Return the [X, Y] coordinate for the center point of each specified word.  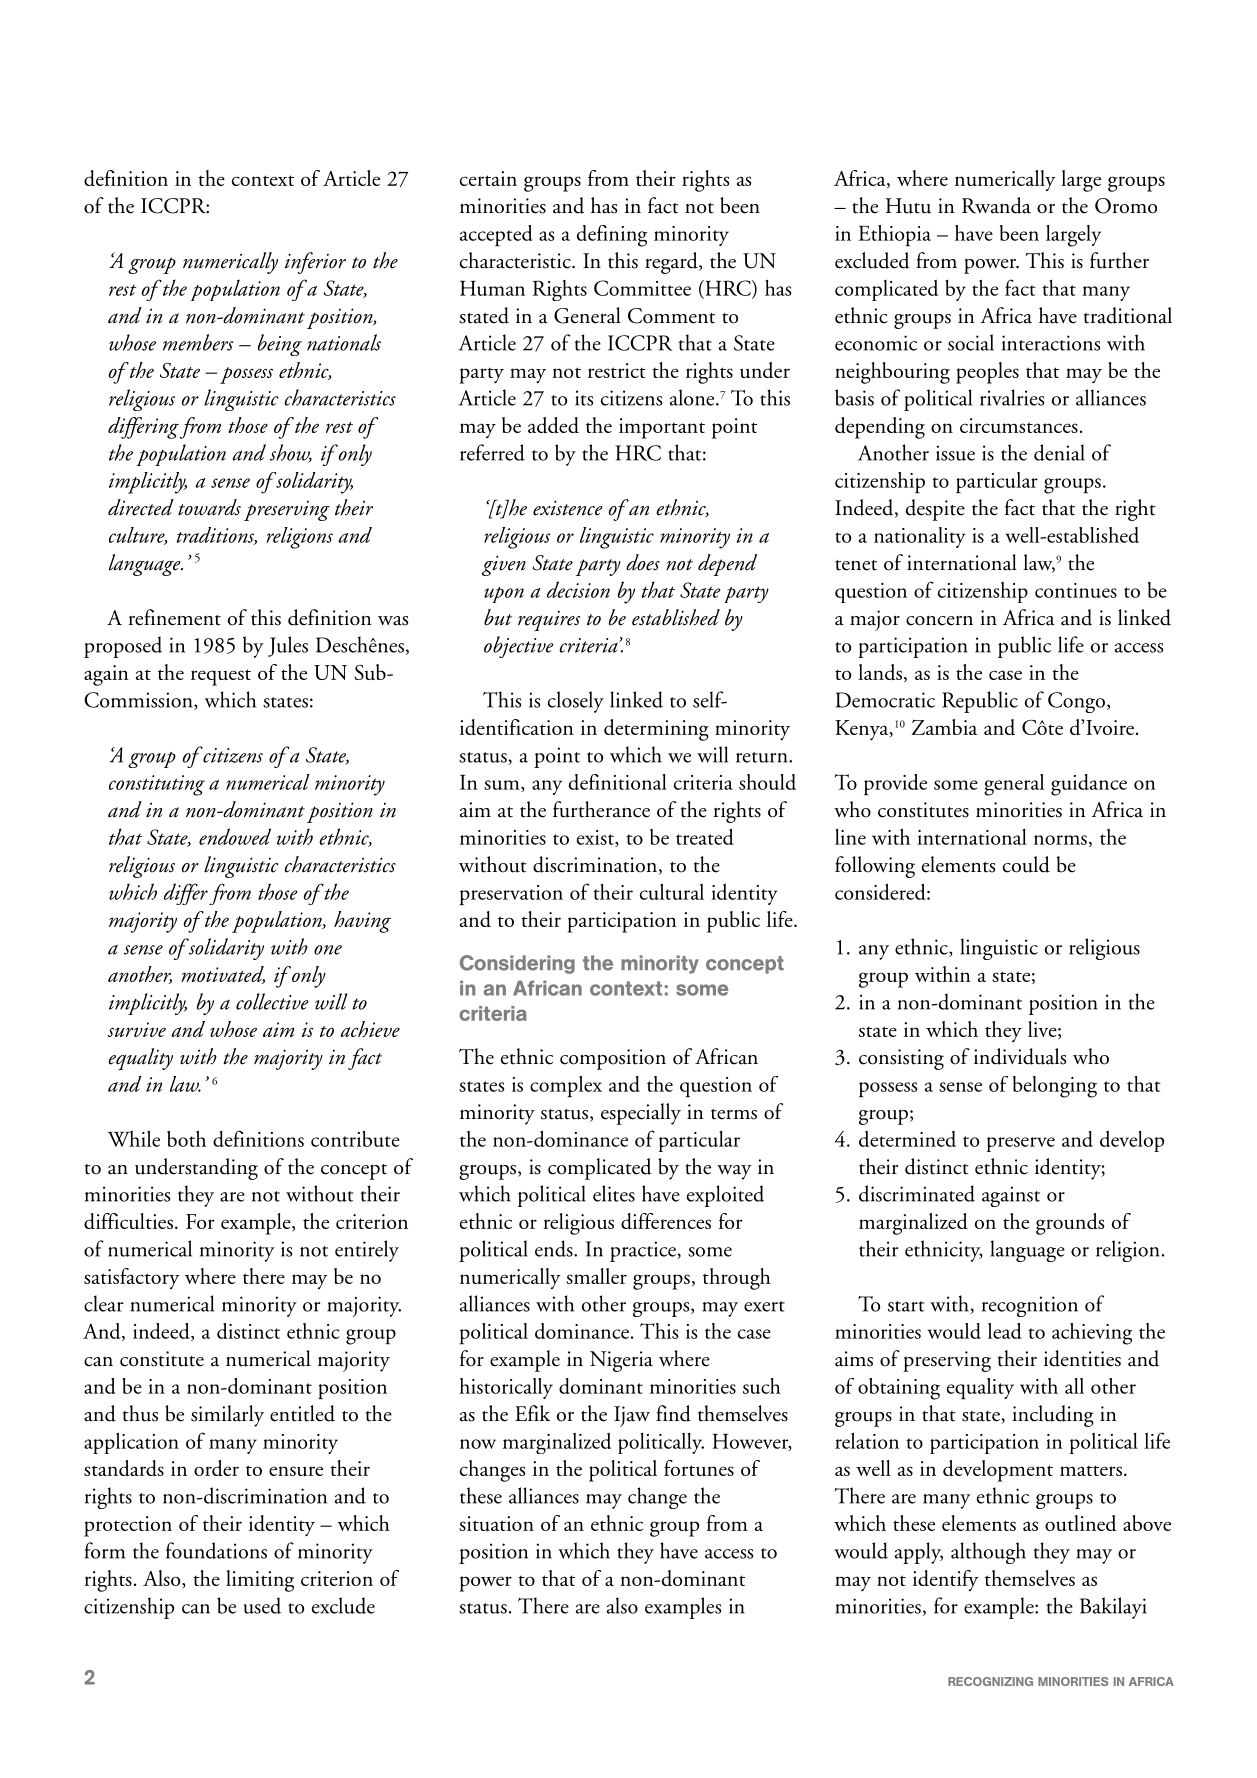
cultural [672, 891]
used [262, 1605]
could [1026, 864]
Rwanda [996, 205]
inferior [315, 263]
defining [612, 236]
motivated [223, 975]
